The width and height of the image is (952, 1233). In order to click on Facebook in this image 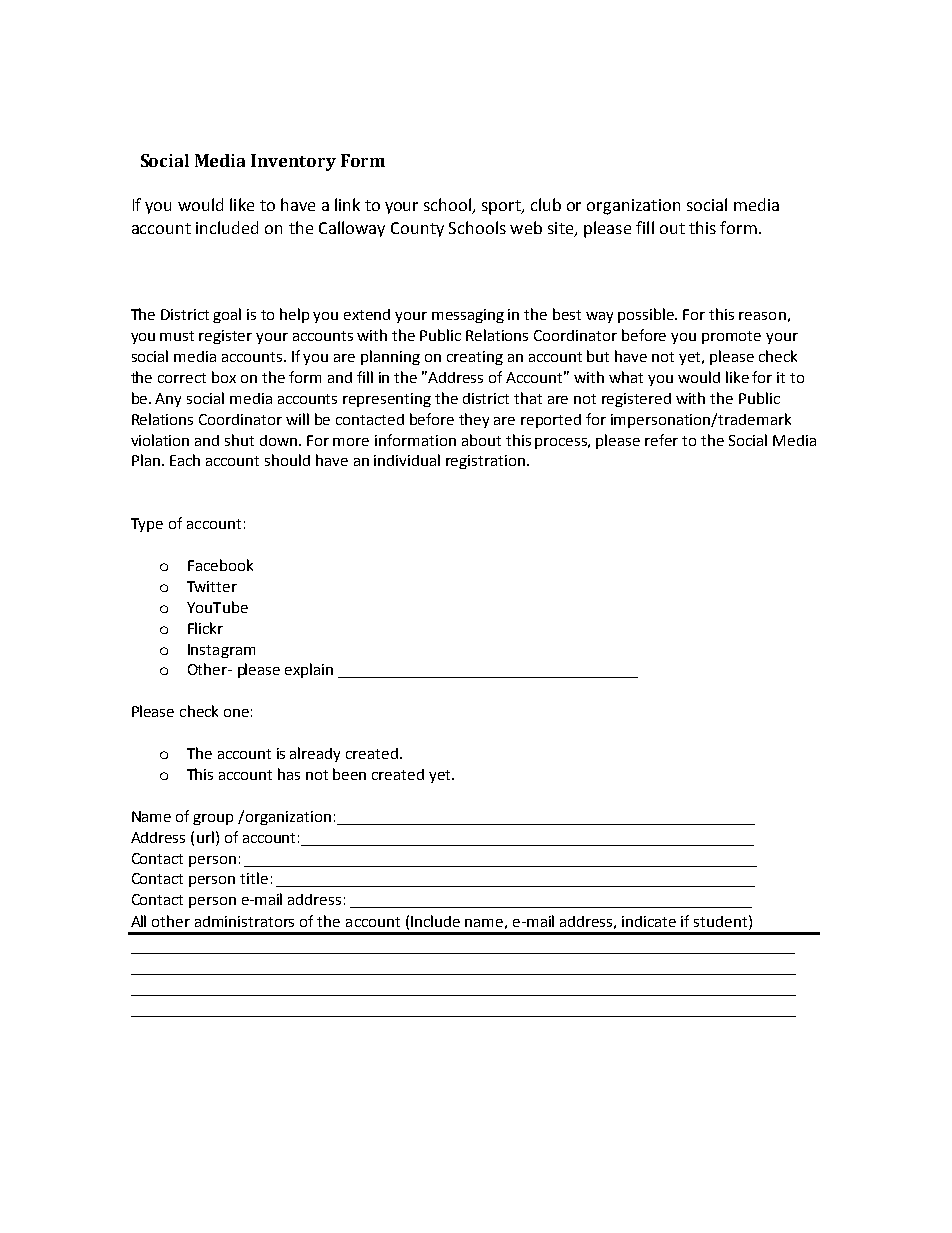, I will do `click(220, 565)`.
